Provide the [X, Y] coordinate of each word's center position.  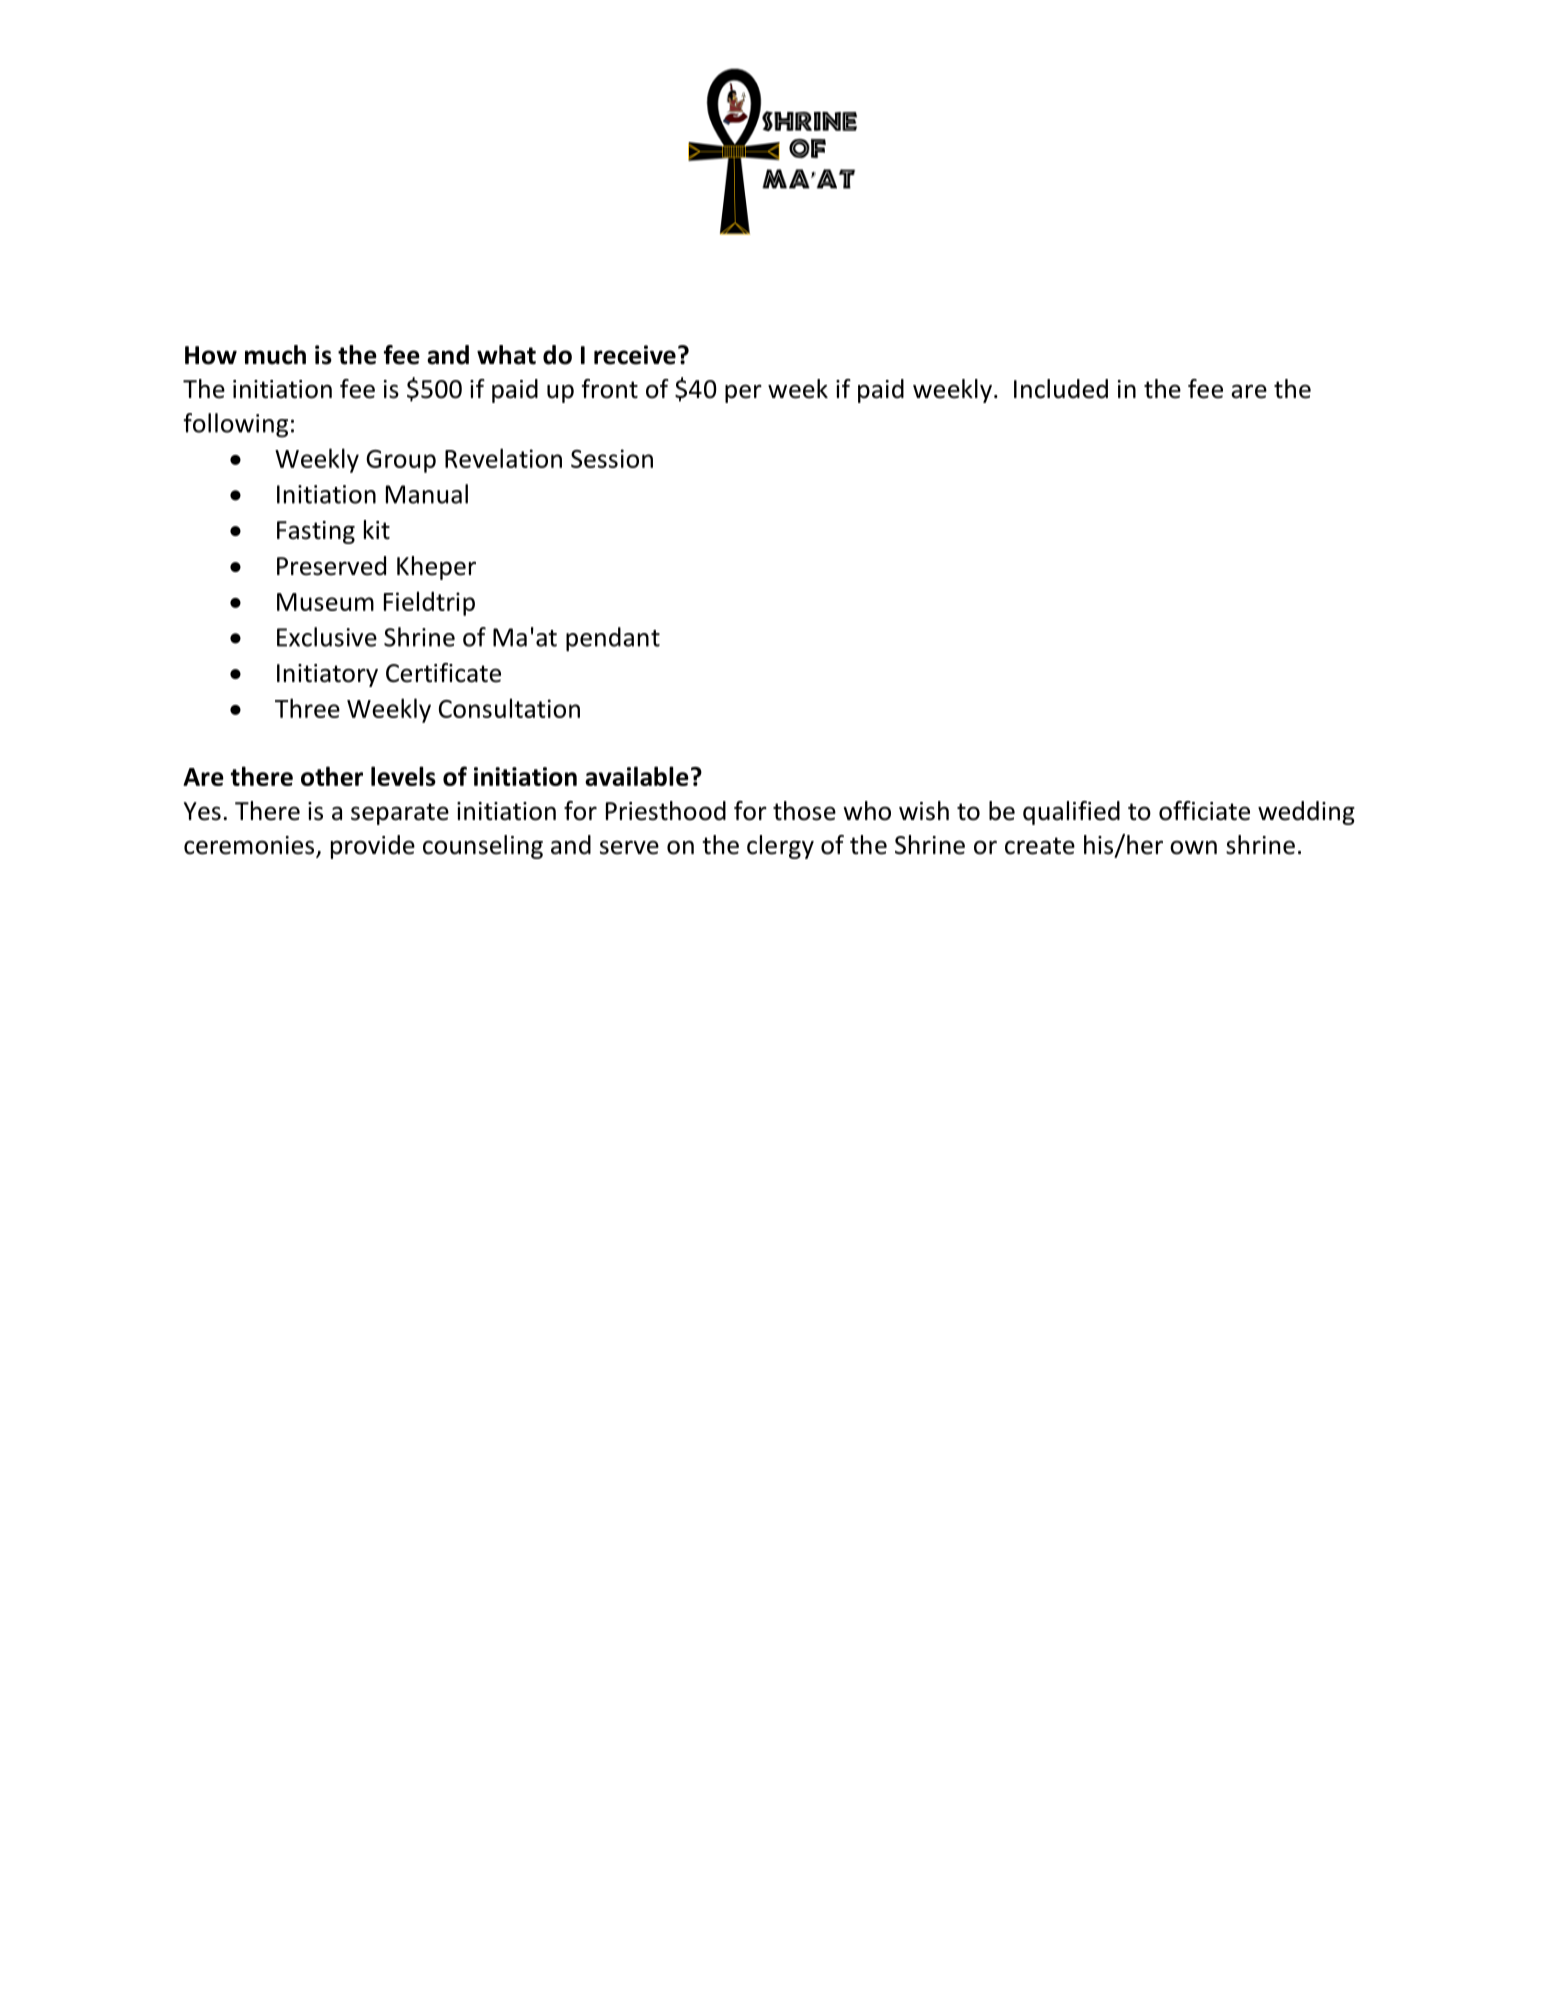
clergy [780, 847]
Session [612, 458]
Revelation [503, 458]
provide [373, 847]
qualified [1071, 813]
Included [1061, 389]
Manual [427, 494]
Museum [325, 602]
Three [307, 708]
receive [635, 355]
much [275, 355]
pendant [613, 639]
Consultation [509, 708]
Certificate [443, 673]
